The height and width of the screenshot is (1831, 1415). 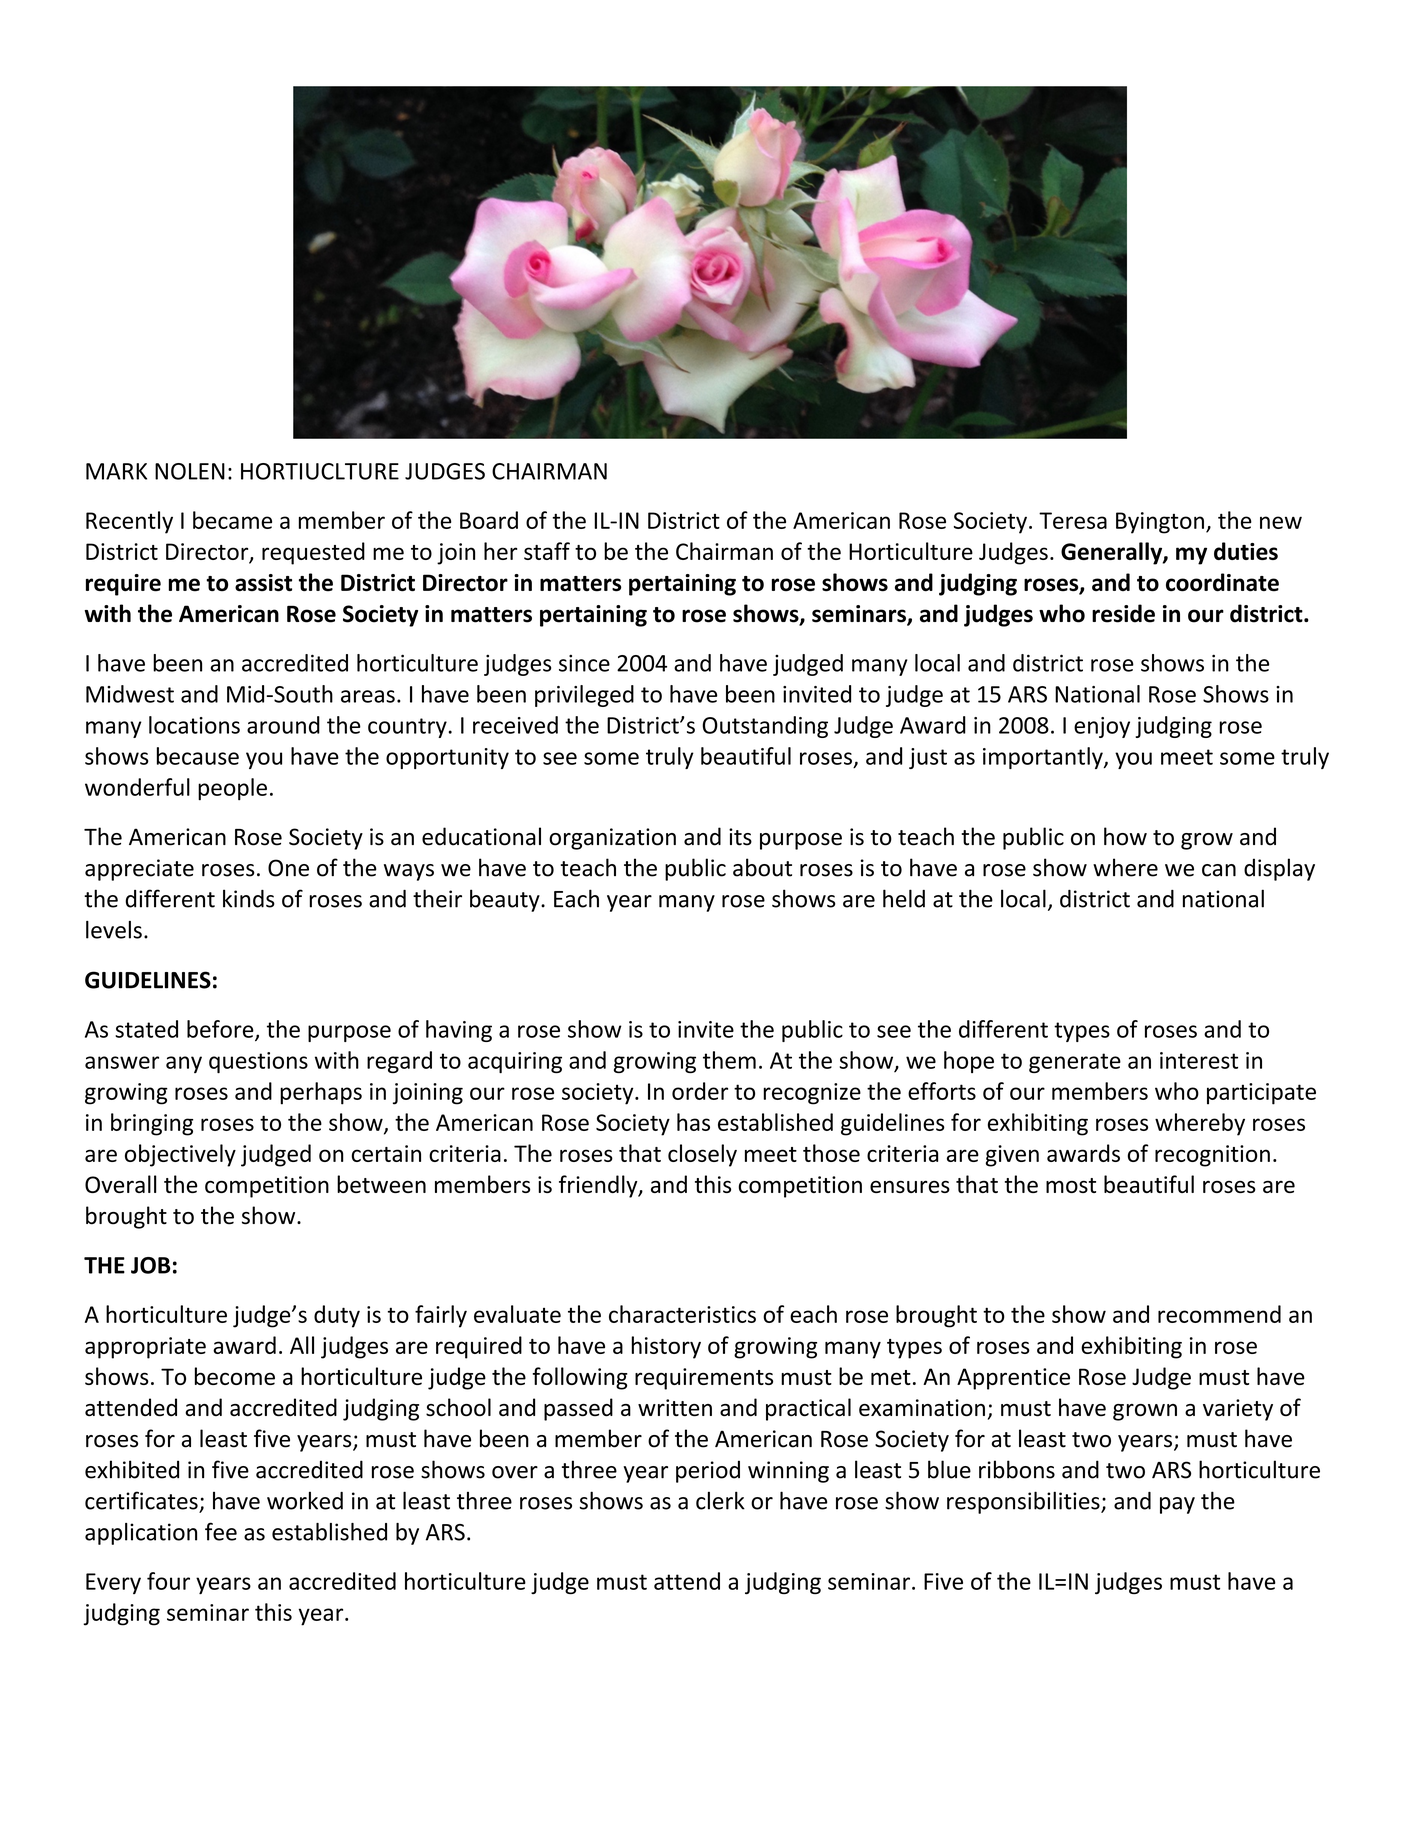 What do you see at coordinates (221, 1531) in the screenshot?
I see `fee` at bounding box center [221, 1531].
